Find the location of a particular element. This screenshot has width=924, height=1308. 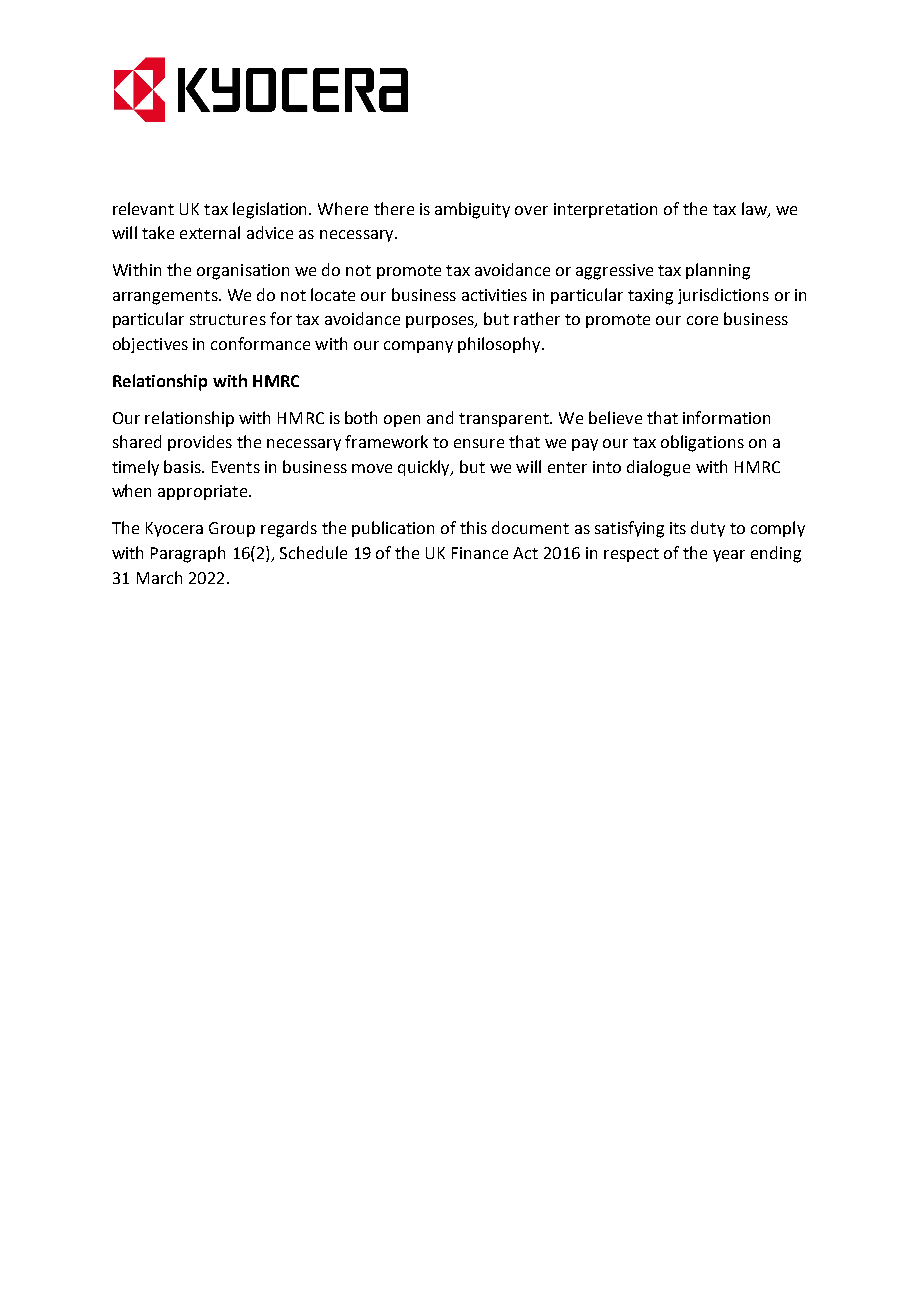

Finance is located at coordinates (480, 553).
